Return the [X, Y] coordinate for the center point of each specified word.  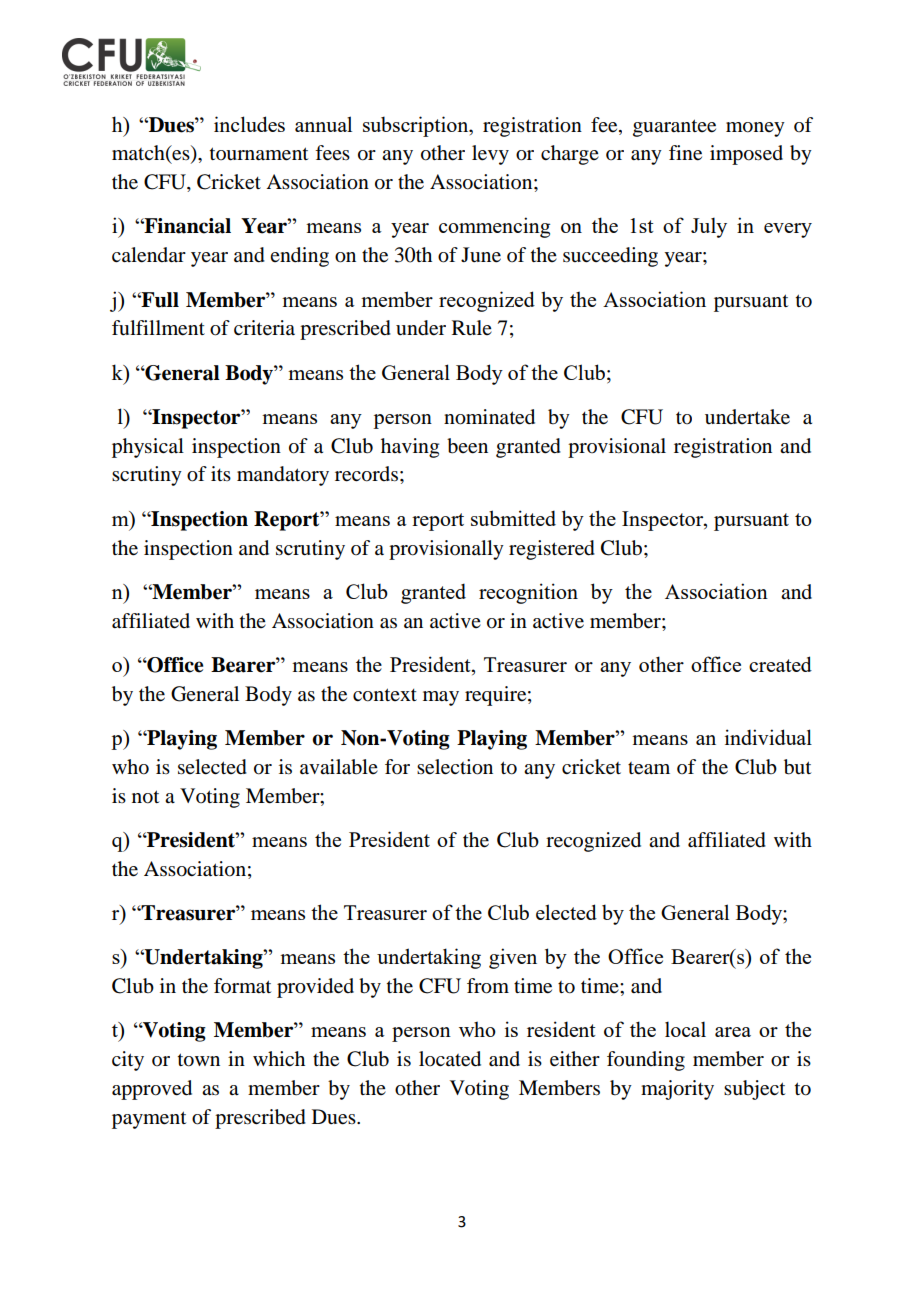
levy [490, 155]
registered [552, 550]
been [467, 446]
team [649, 768]
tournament [259, 154]
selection [455, 767]
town [199, 1060]
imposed [746, 155]
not [145, 797]
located [450, 1059]
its [221, 473]
